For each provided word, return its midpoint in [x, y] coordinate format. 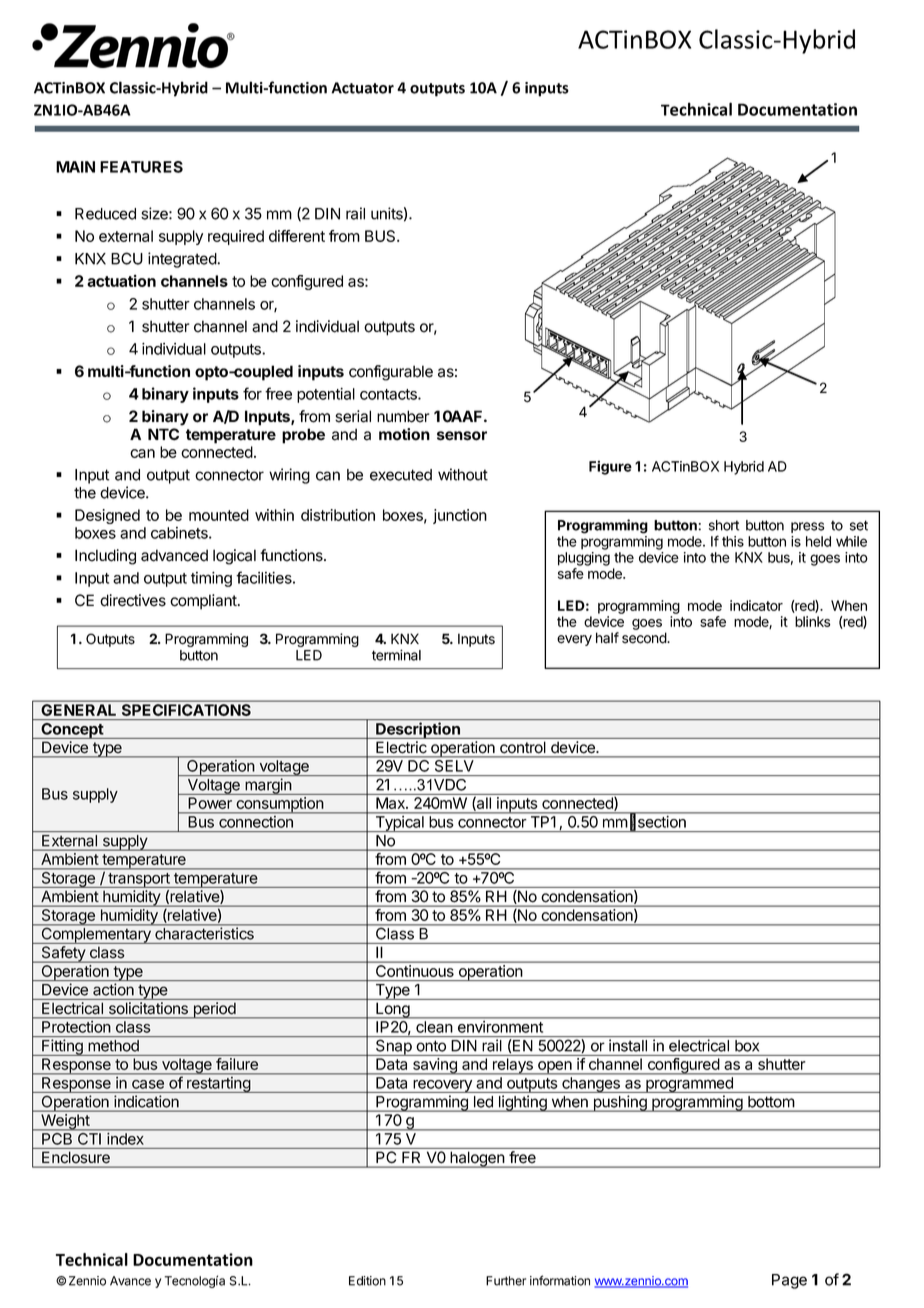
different [297, 236]
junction [460, 516]
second [645, 638]
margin [268, 786]
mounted [219, 515]
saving [435, 1066]
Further [506, 1281]
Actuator [362, 88]
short [724, 525]
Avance [130, 1281]
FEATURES [141, 167]
